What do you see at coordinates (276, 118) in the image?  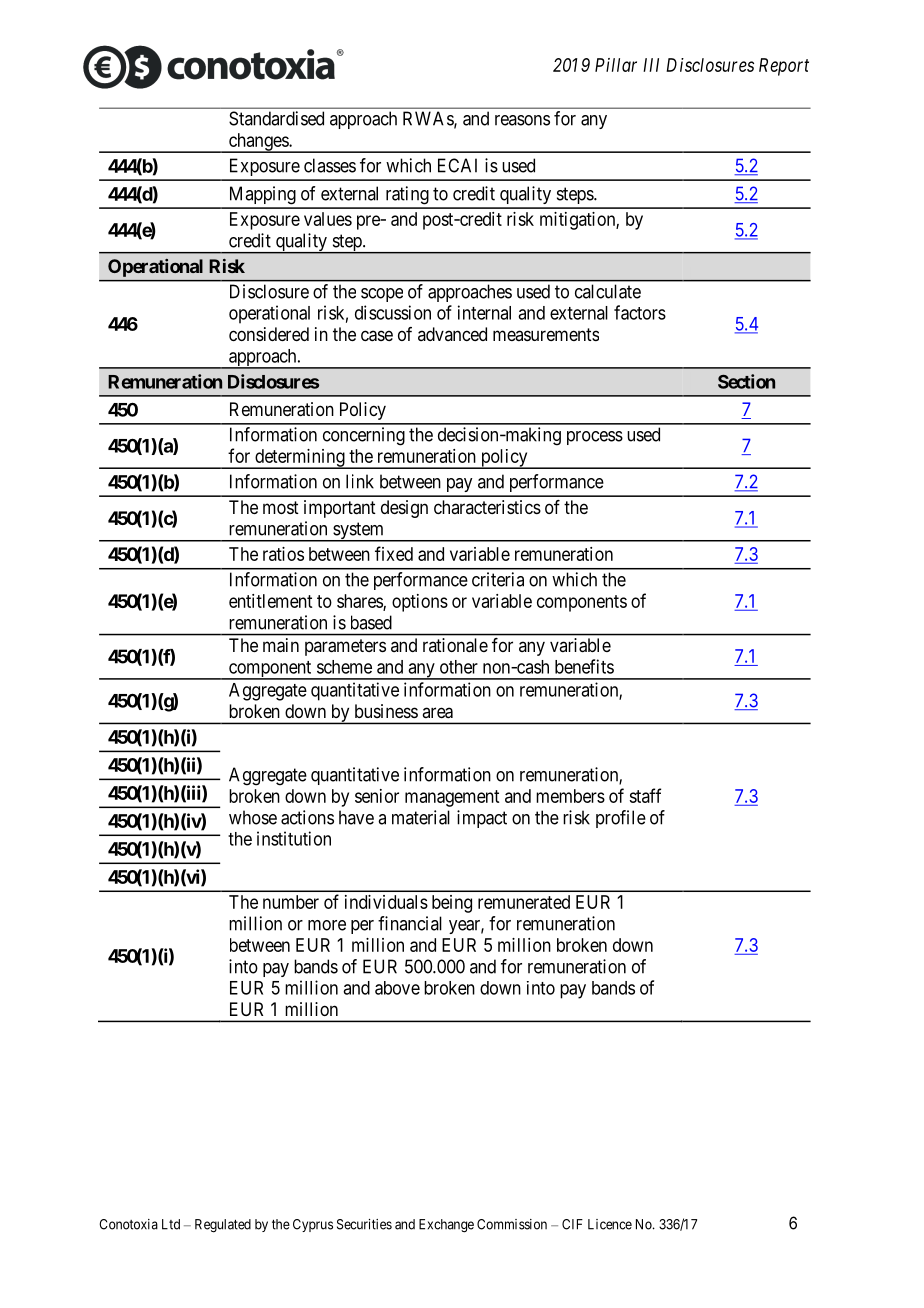 I see `Standardised` at bounding box center [276, 118].
